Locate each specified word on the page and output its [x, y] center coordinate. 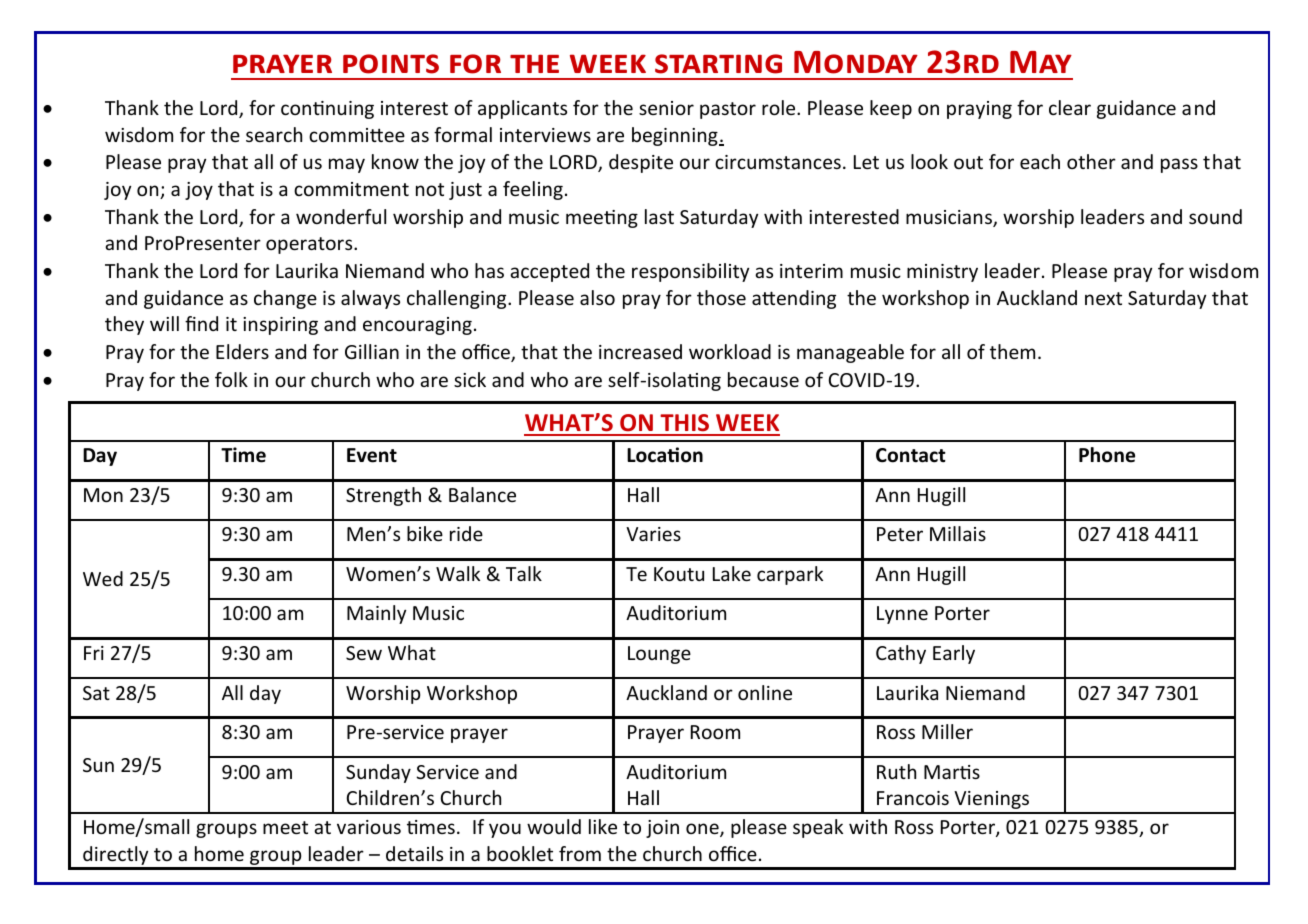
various [369, 827]
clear [1070, 107]
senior [666, 108]
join [662, 829]
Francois [913, 798]
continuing [327, 110]
